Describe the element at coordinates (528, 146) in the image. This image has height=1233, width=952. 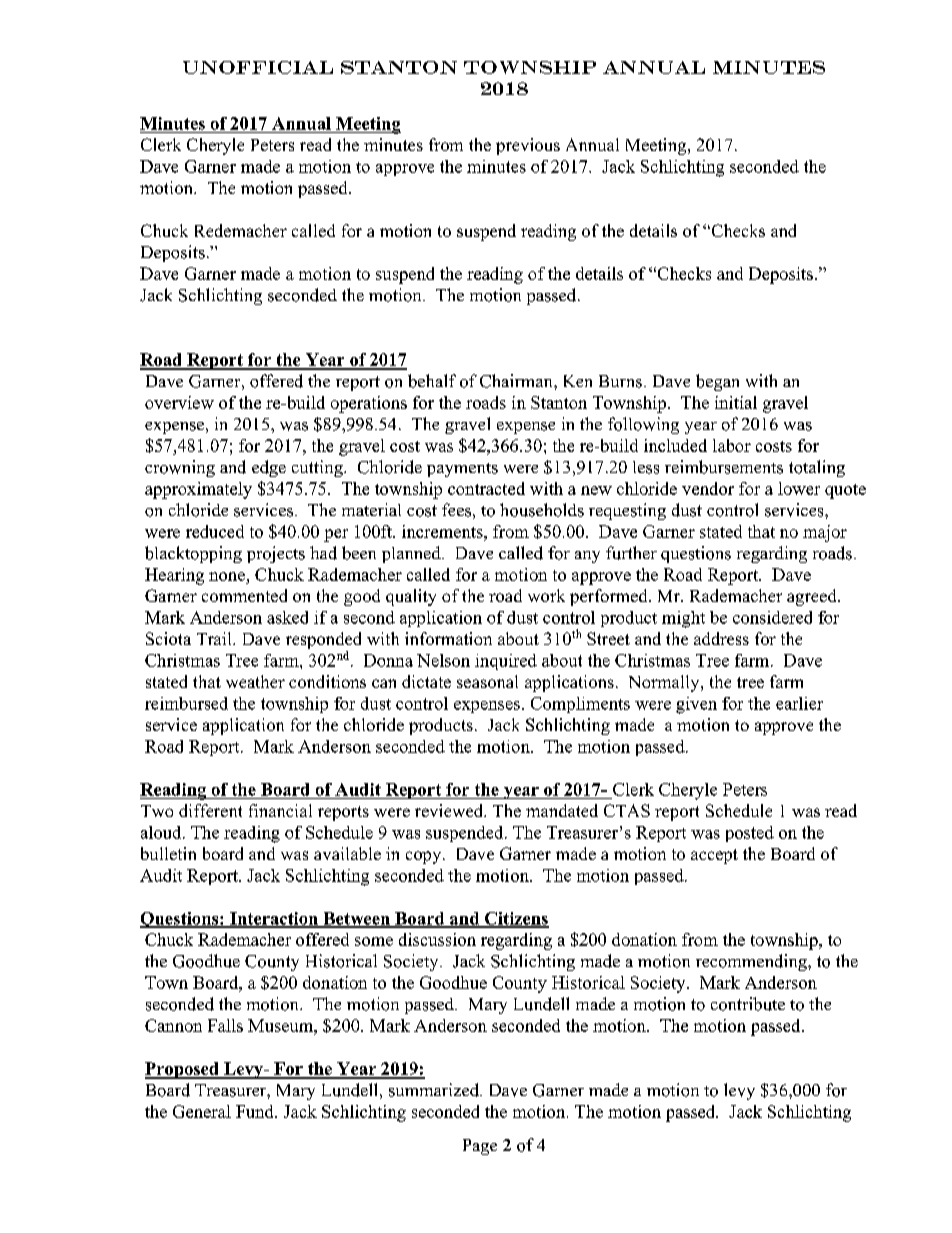
I see `previous` at that location.
